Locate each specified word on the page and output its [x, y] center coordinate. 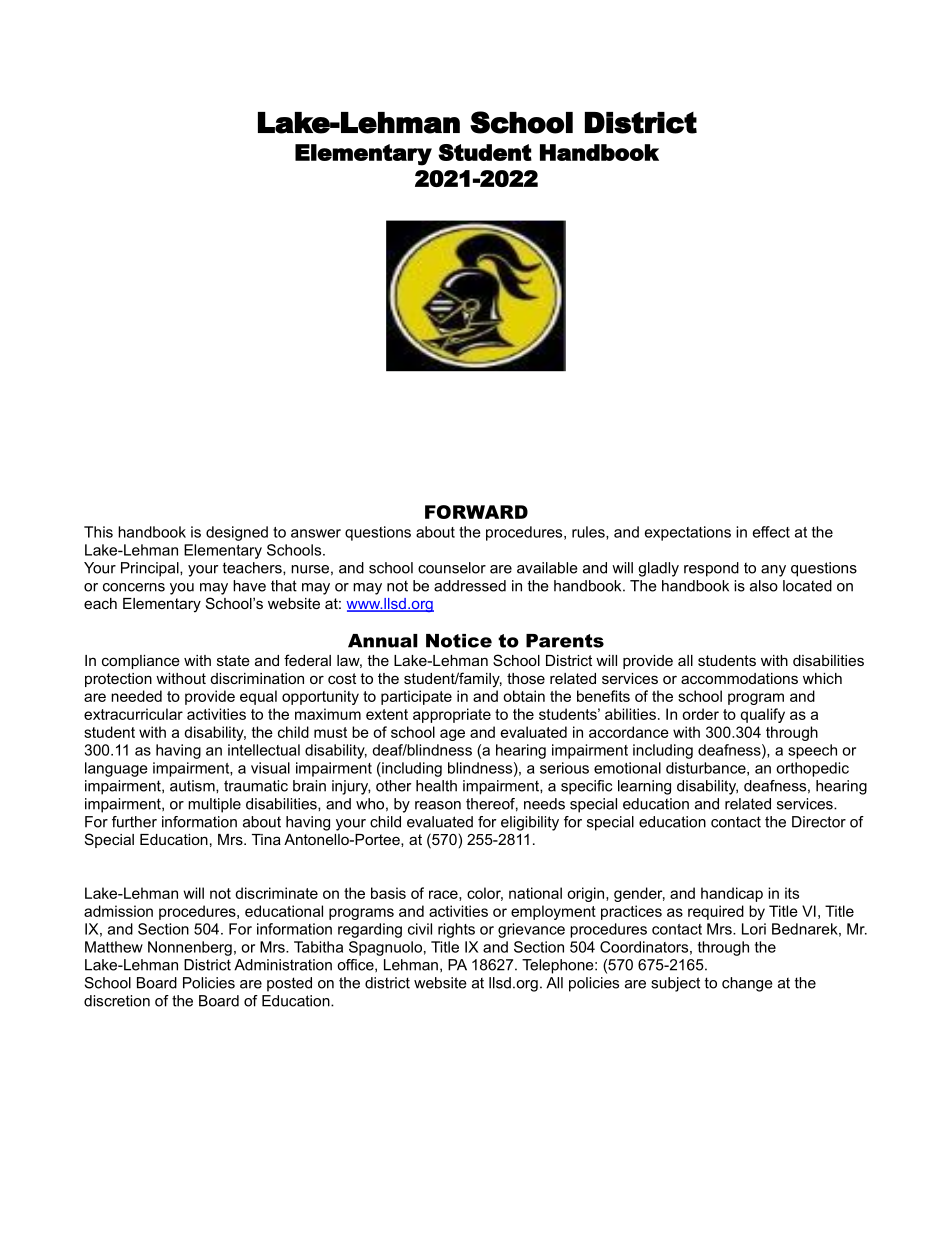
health [436, 786]
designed [237, 533]
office [356, 965]
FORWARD [476, 512]
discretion [117, 1001]
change [747, 984]
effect [771, 532]
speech [812, 751]
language [116, 769]
